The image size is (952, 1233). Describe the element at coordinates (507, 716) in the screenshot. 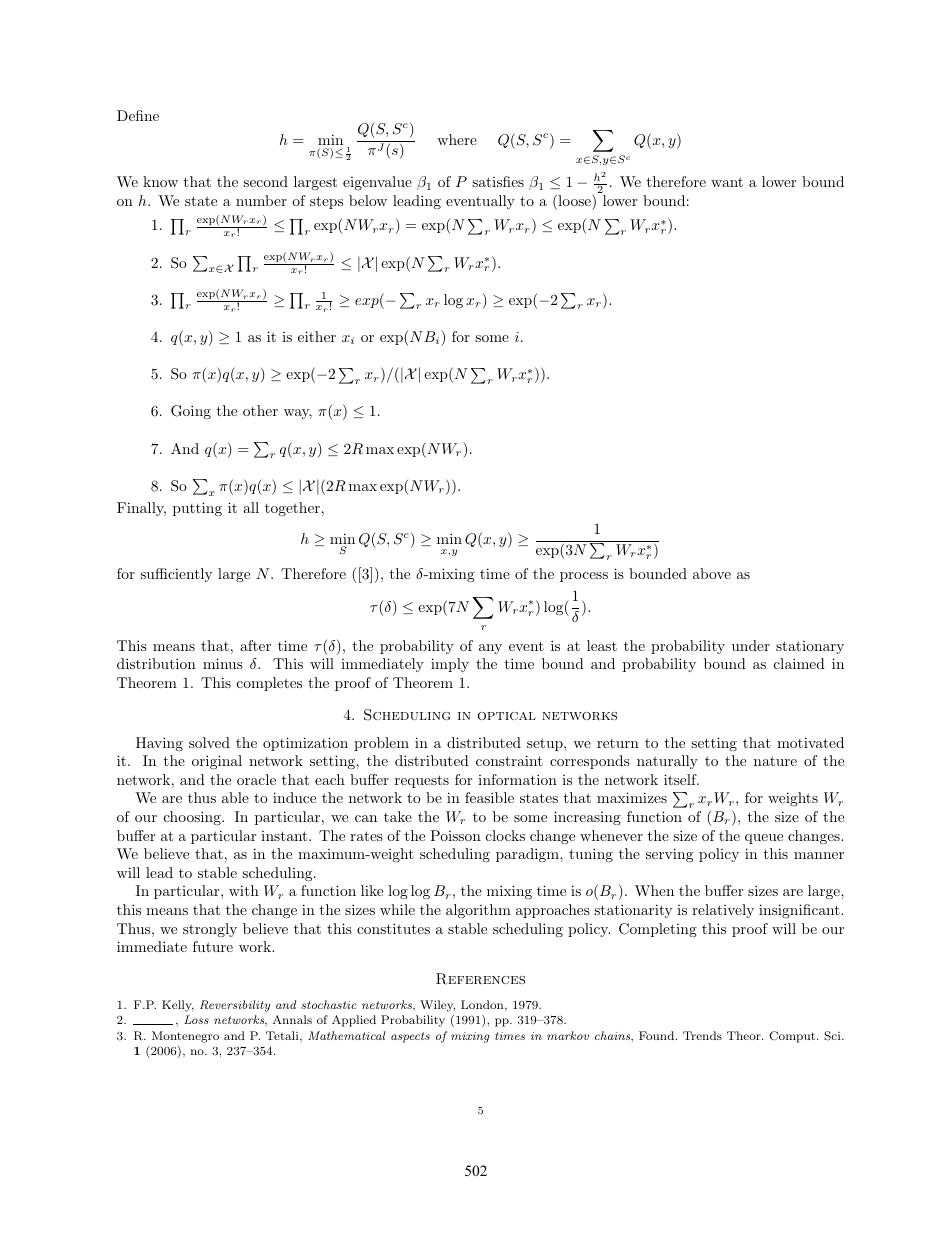

I see `optical` at that location.
